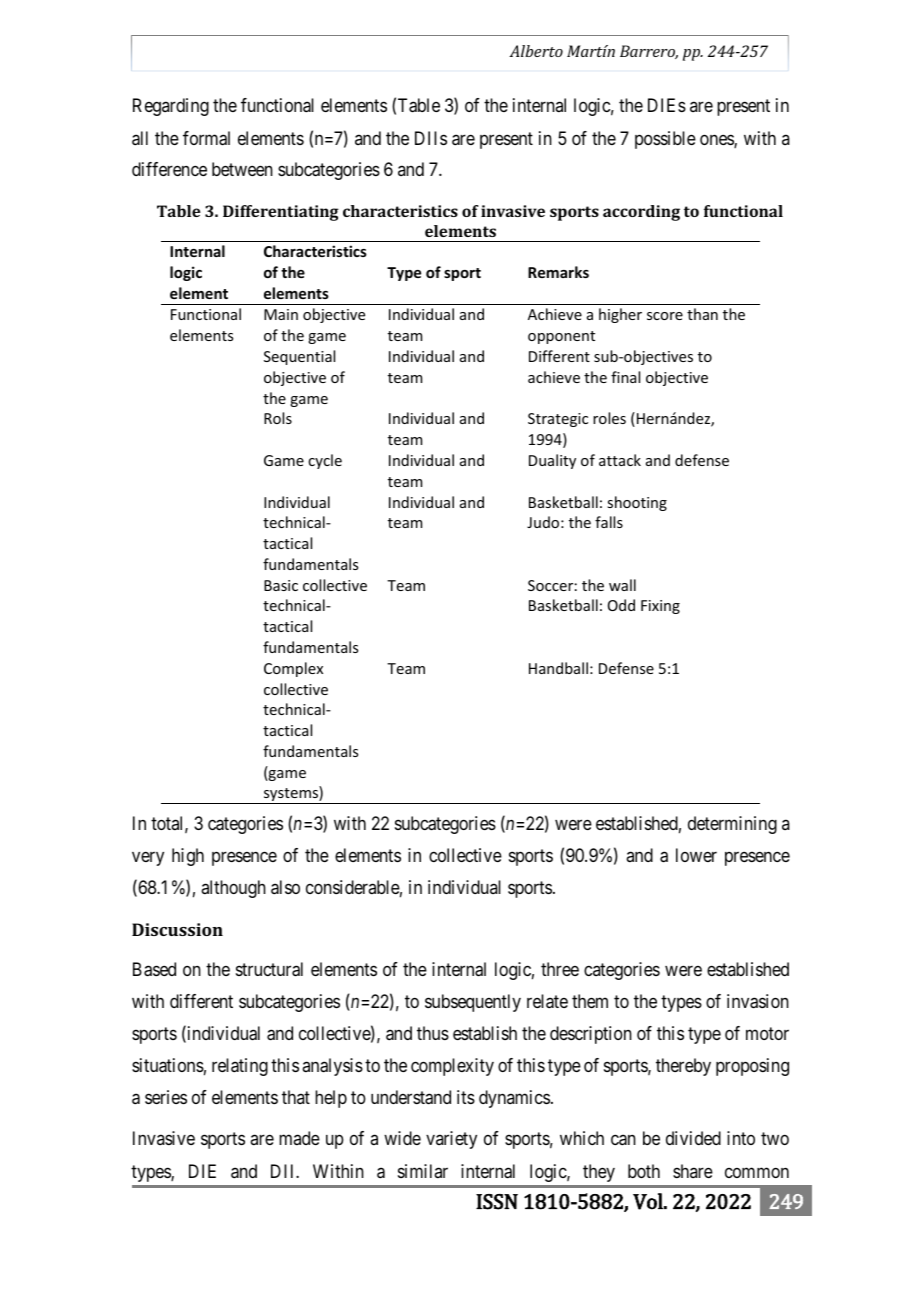  What do you see at coordinates (281, 585) in the screenshot?
I see `Basic` at bounding box center [281, 585].
